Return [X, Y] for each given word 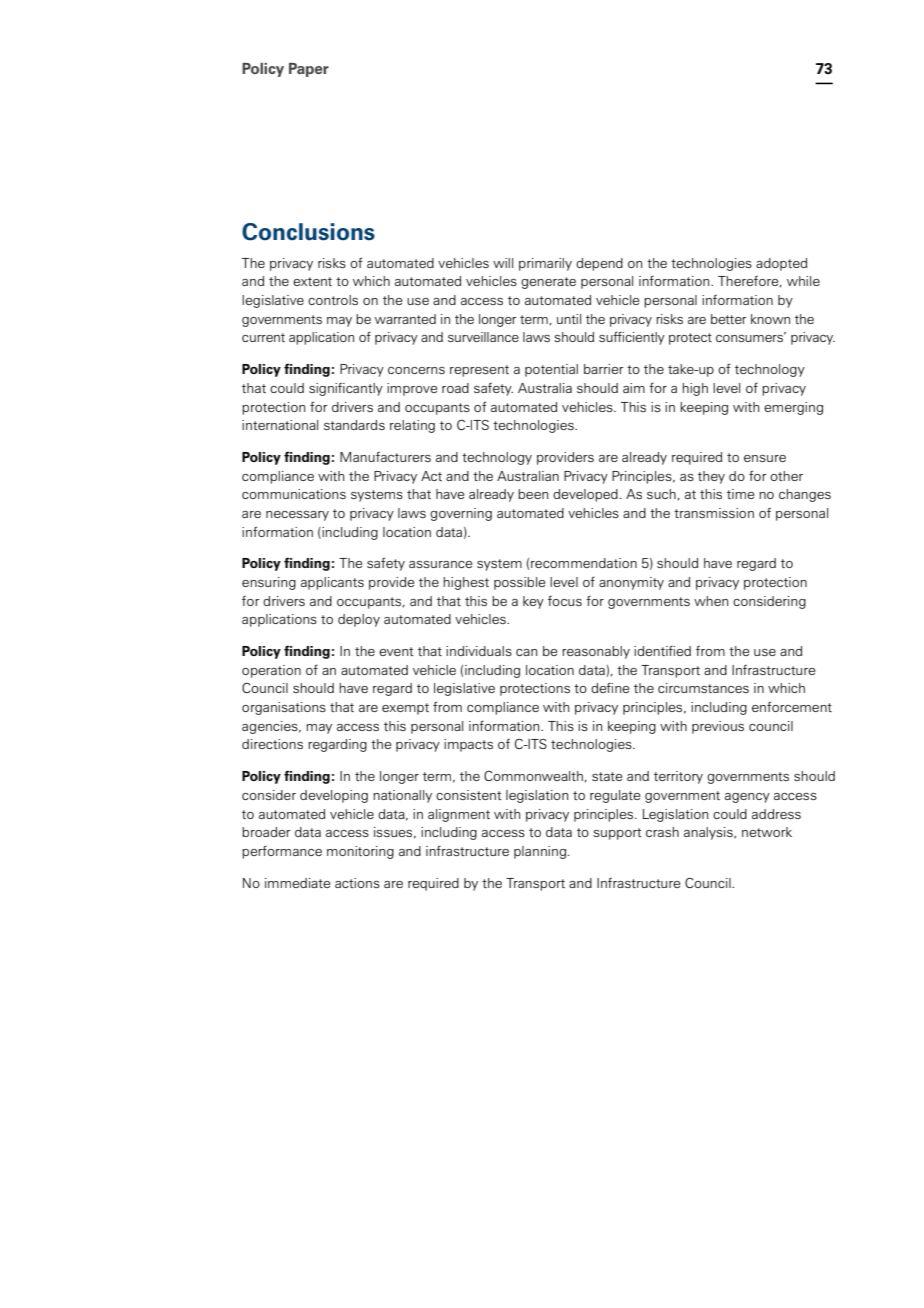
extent [312, 281]
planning [540, 852]
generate [548, 283]
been [533, 494]
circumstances [703, 688]
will [503, 263]
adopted [781, 264]
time [740, 494]
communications [294, 494]
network [767, 832]
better [728, 319]
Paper [309, 70]
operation [271, 671]
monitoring [360, 852]
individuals [479, 651]
